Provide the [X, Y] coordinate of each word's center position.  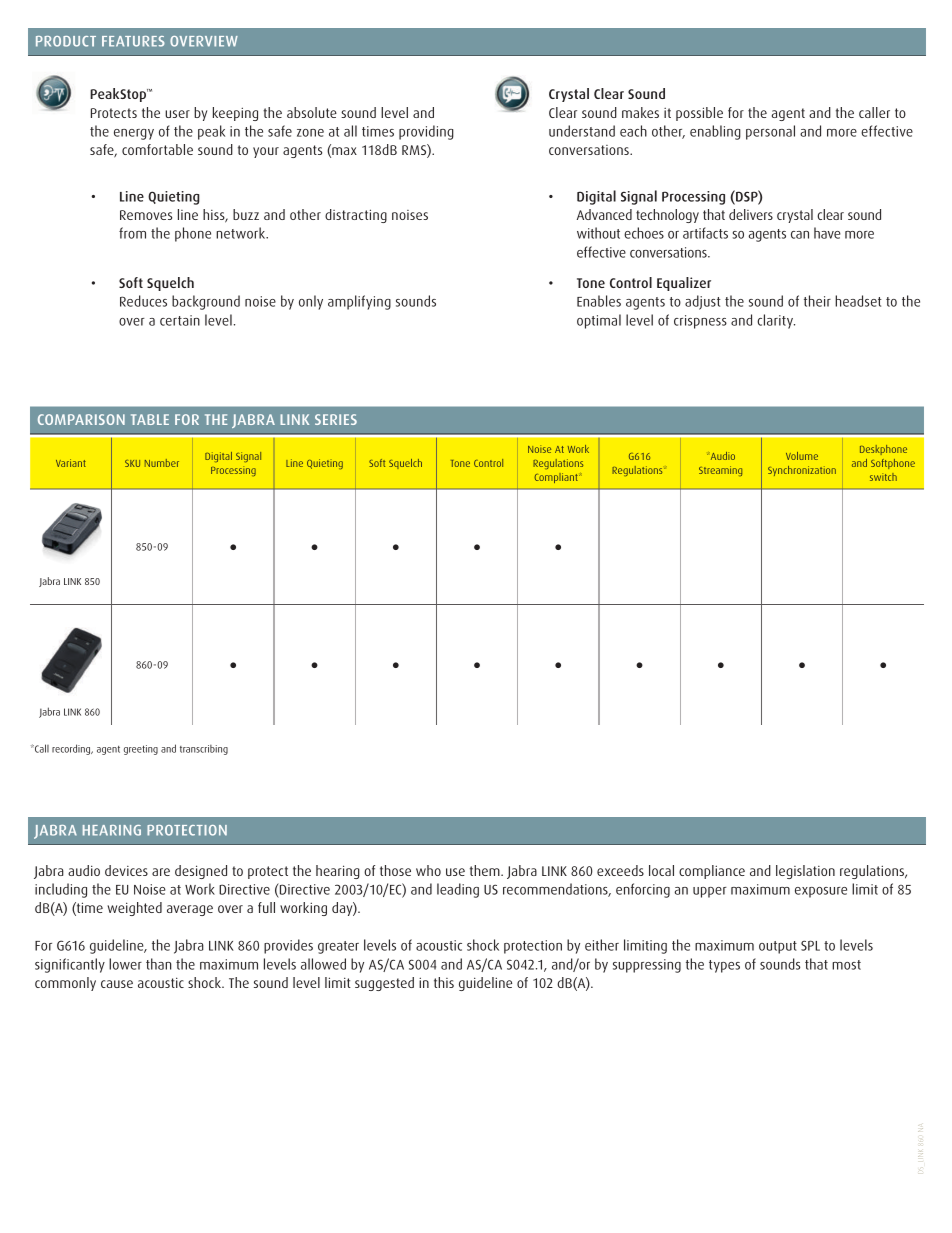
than [159, 964]
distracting [356, 216]
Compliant [557, 478]
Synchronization [802, 471]
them [486, 870]
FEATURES [133, 41]
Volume [802, 456]
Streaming [720, 471]
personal [770, 132]
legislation [805, 872]
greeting [141, 750]
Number [162, 463]
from [132, 233]
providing [426, 132]
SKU [132, 463]
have [827, 233]
